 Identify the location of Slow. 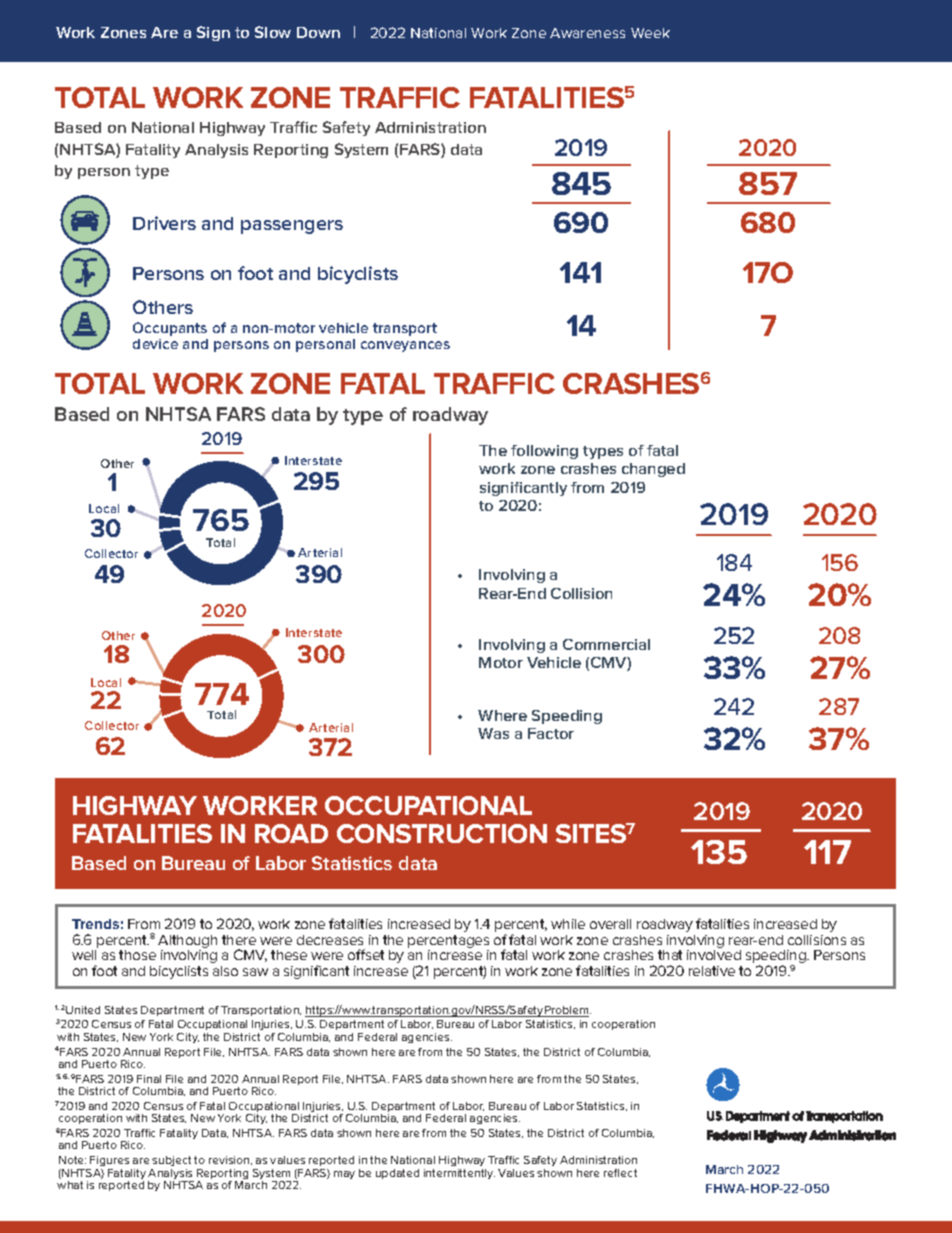
(273, 32).
